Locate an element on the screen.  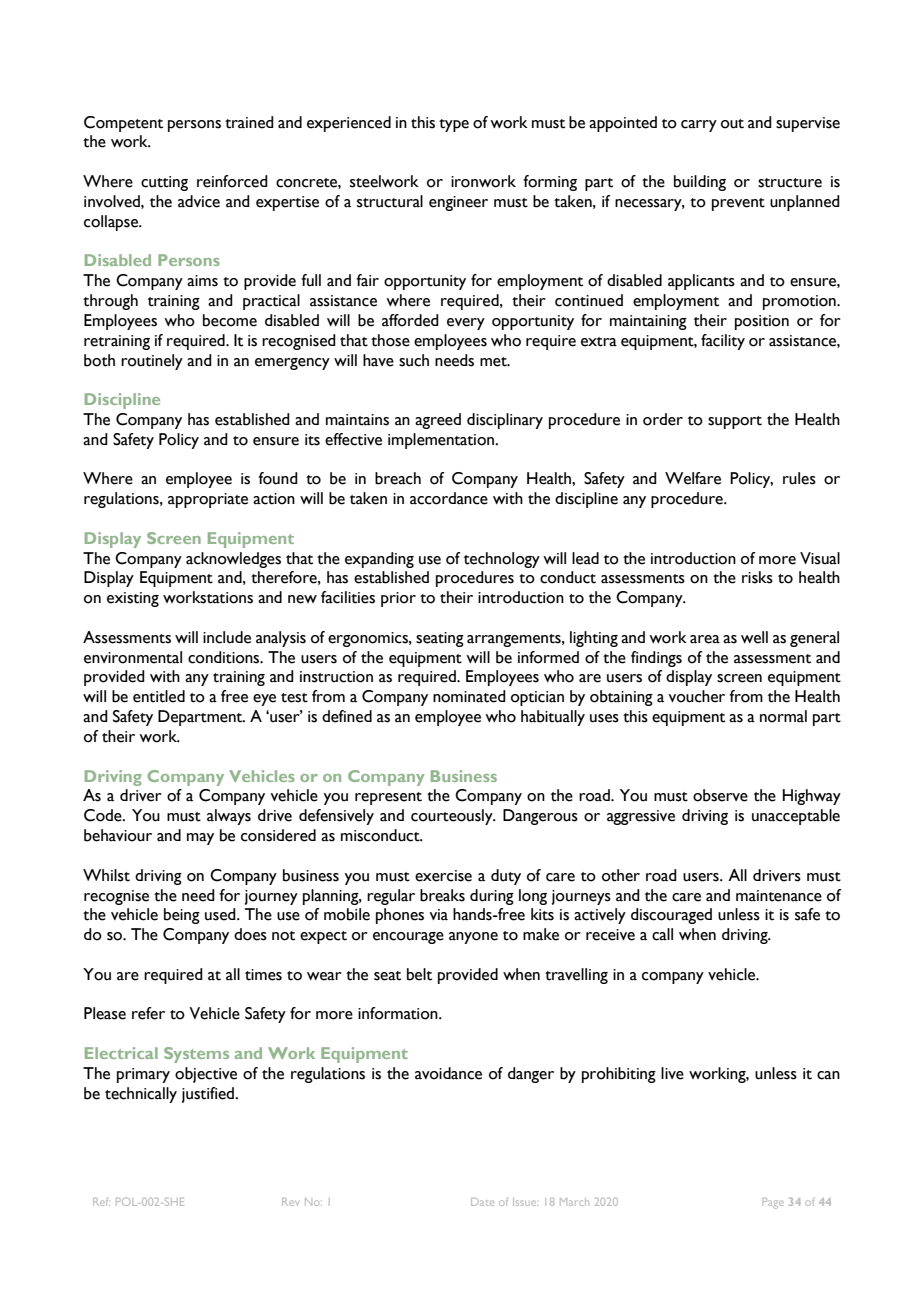
entitled is located at coordinates (159, 696).
